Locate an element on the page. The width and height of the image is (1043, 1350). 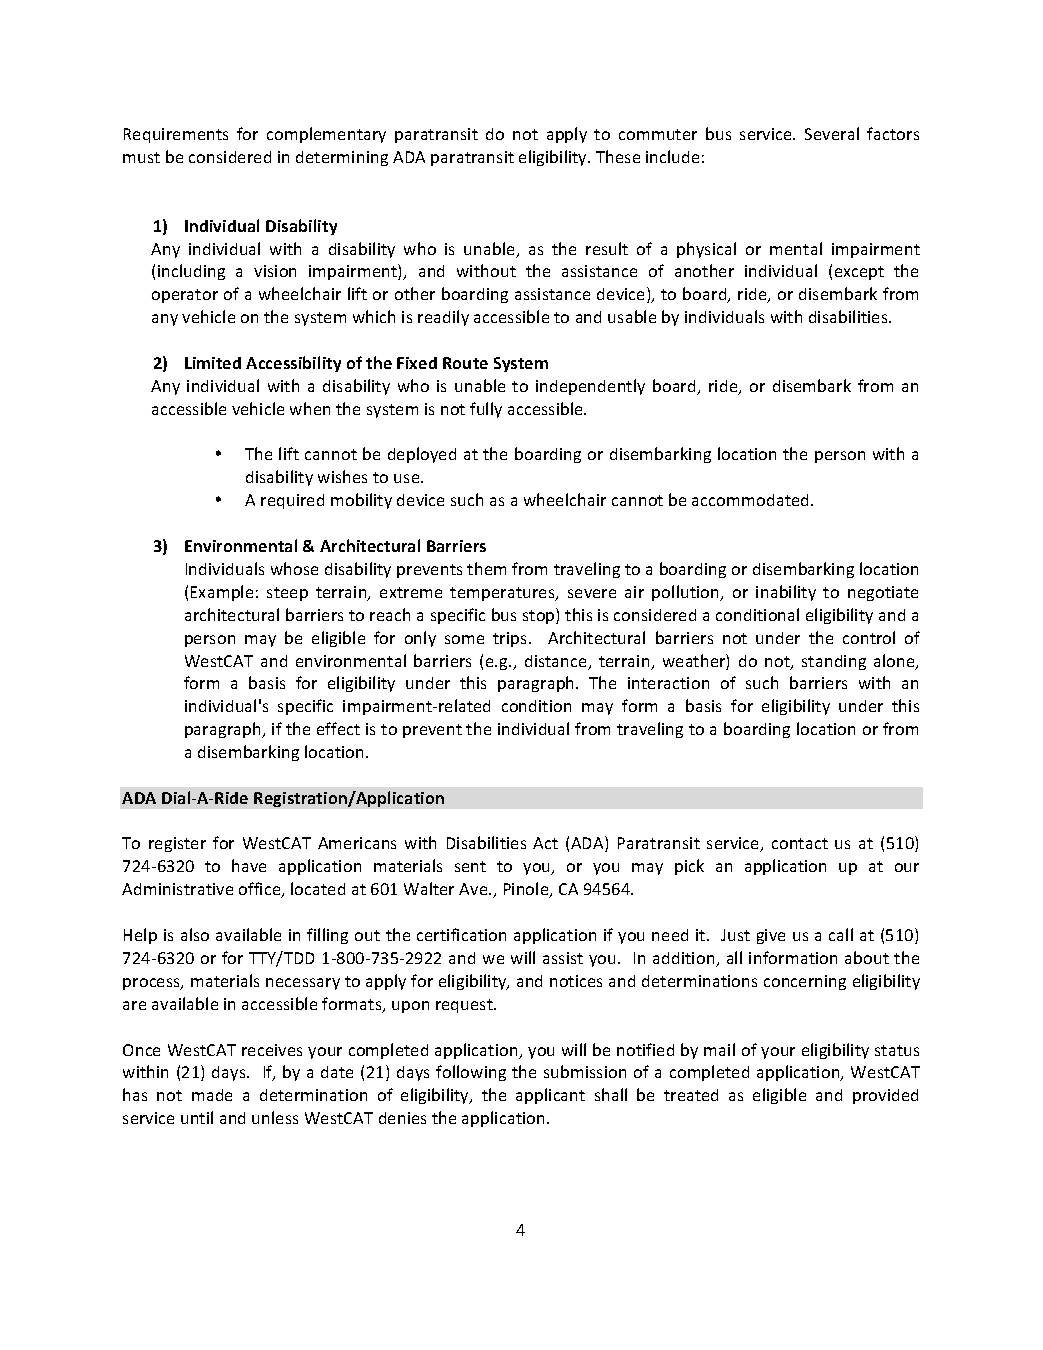
Several is located at coordinates (832, 133).
